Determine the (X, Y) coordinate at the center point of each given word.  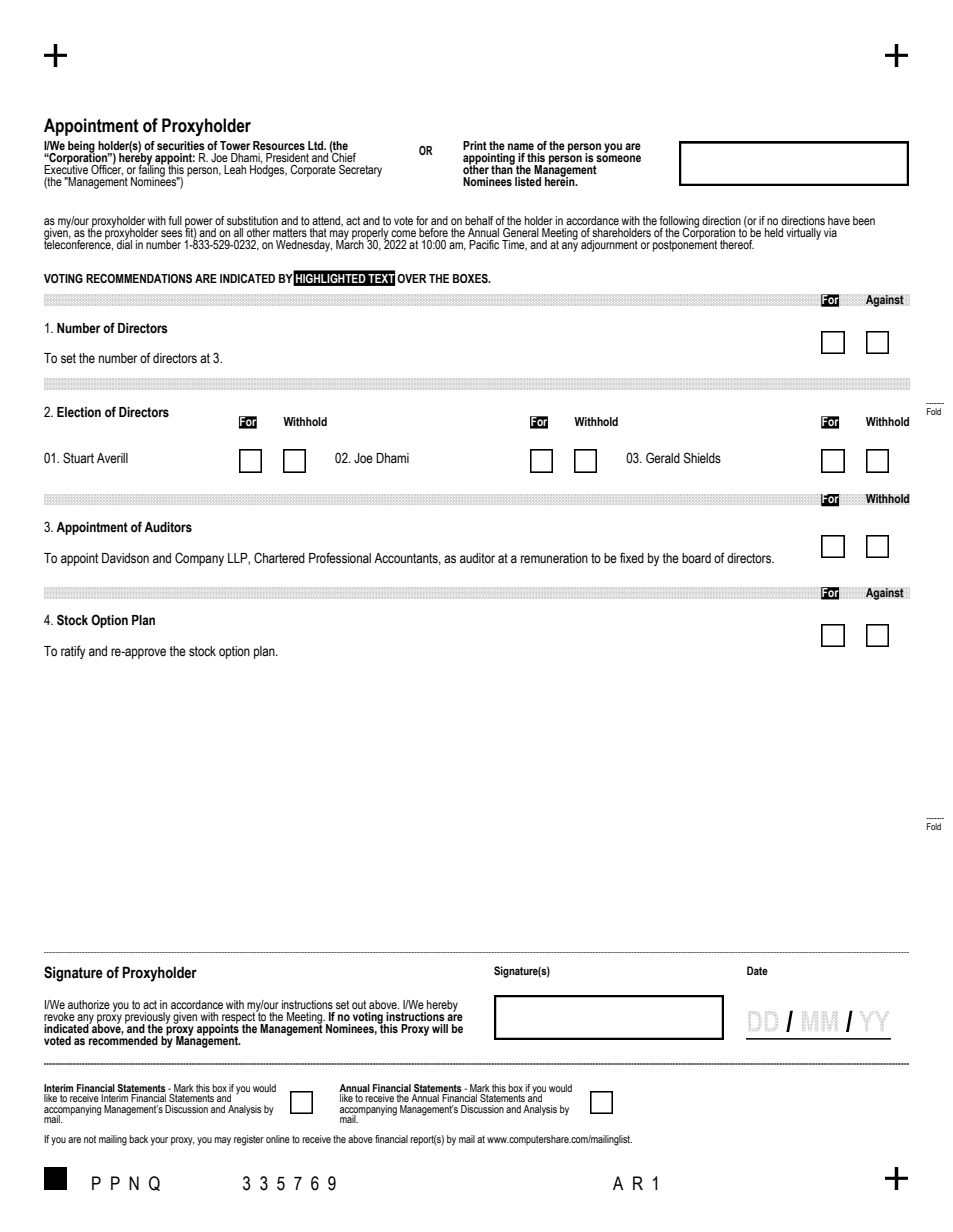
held (774, 232)
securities (181, 145)
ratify (73, 652)
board (696, 558)
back (138, 1139)
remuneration (554, 558)
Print (475, 145)
